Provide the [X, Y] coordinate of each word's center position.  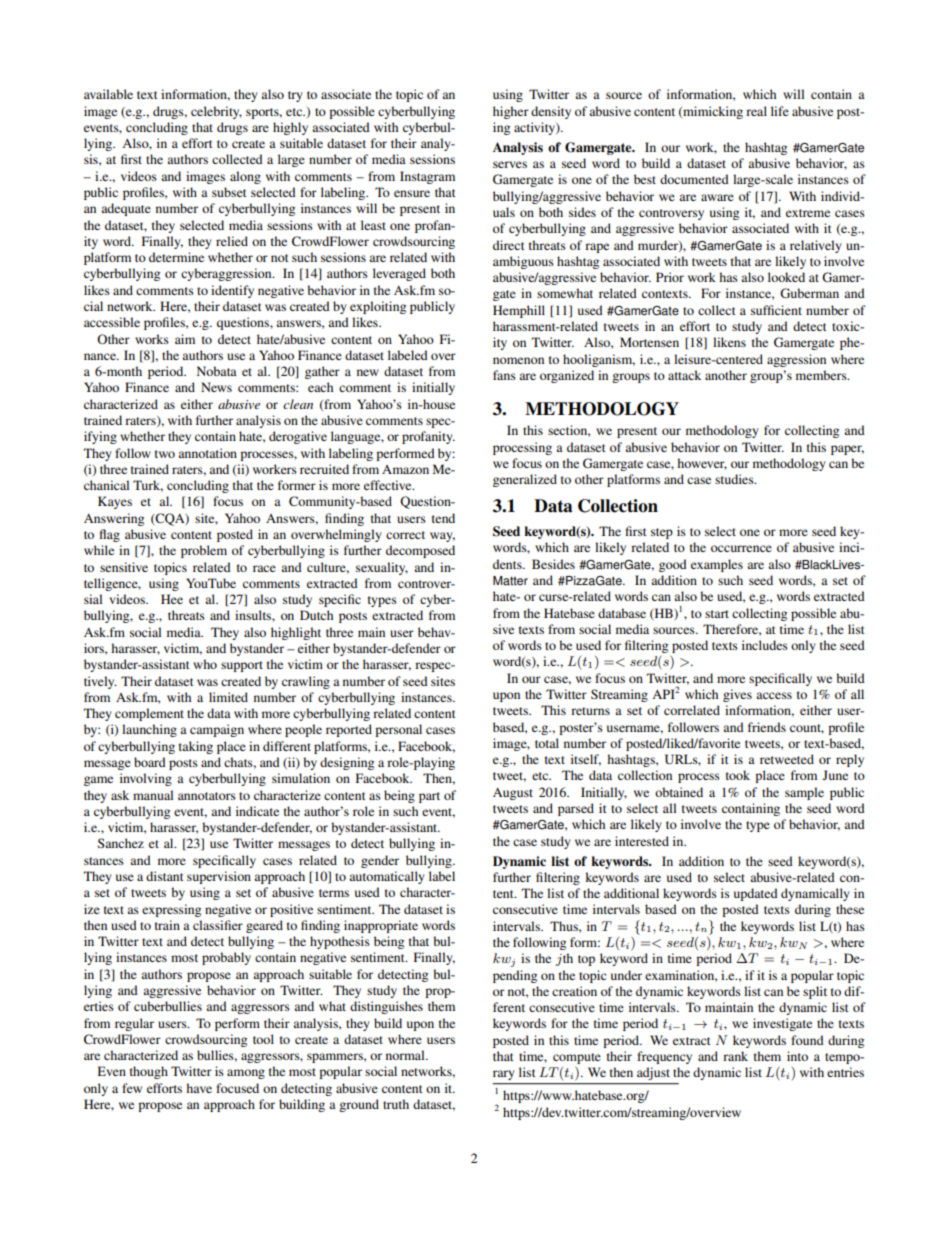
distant [165, 876]
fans [504, 375]
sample [804, 793]
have [199, 1088]
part [429, 797]
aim [185, 339]
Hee [172, 599]
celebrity [216, 112]
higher [511, 112]
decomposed [420, 551]
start [717, 614]
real [756, 111]
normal [406, 1055]
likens [729, 342]
